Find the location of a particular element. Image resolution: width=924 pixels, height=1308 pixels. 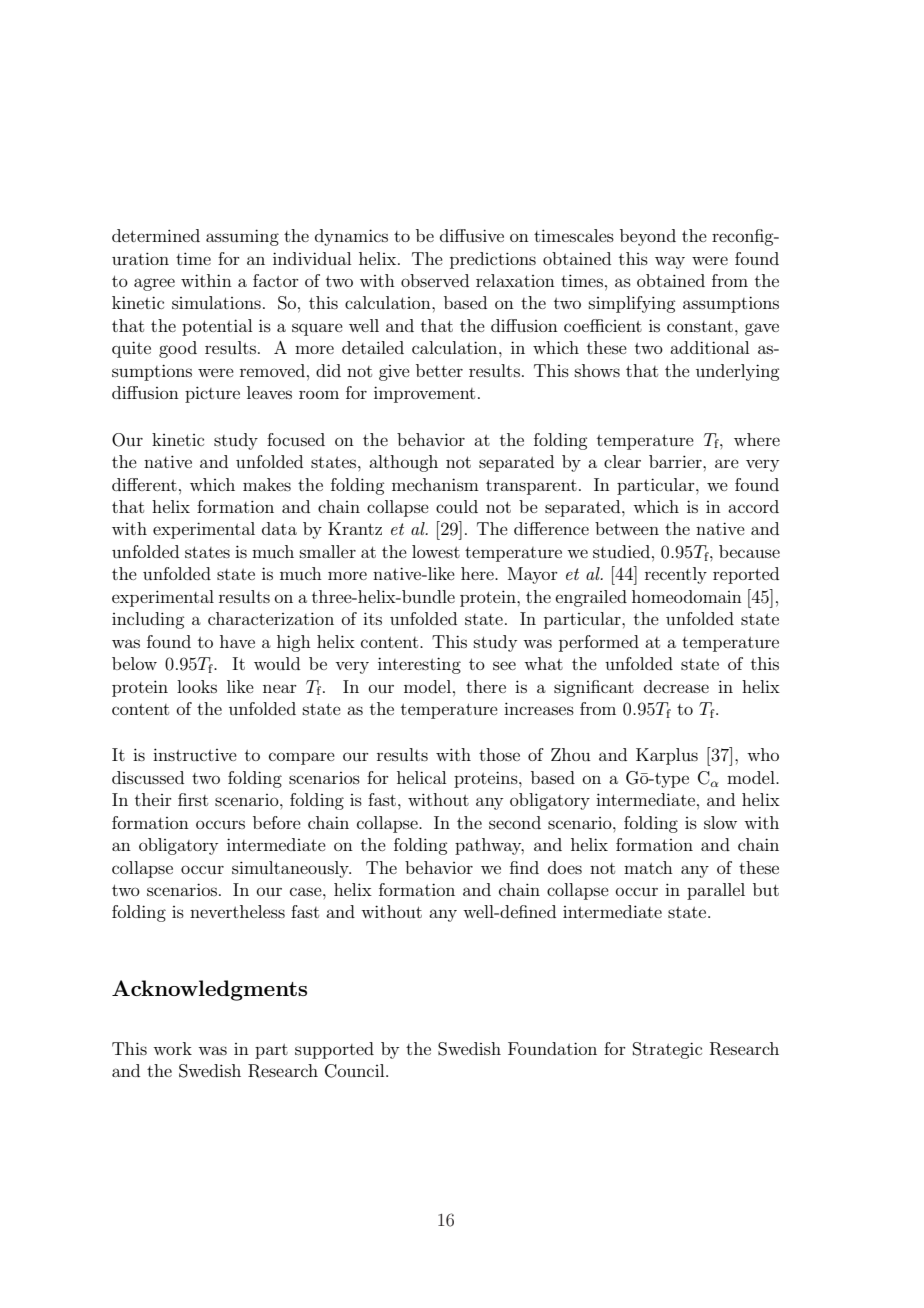

work is located at coordinates (172, 1048).
